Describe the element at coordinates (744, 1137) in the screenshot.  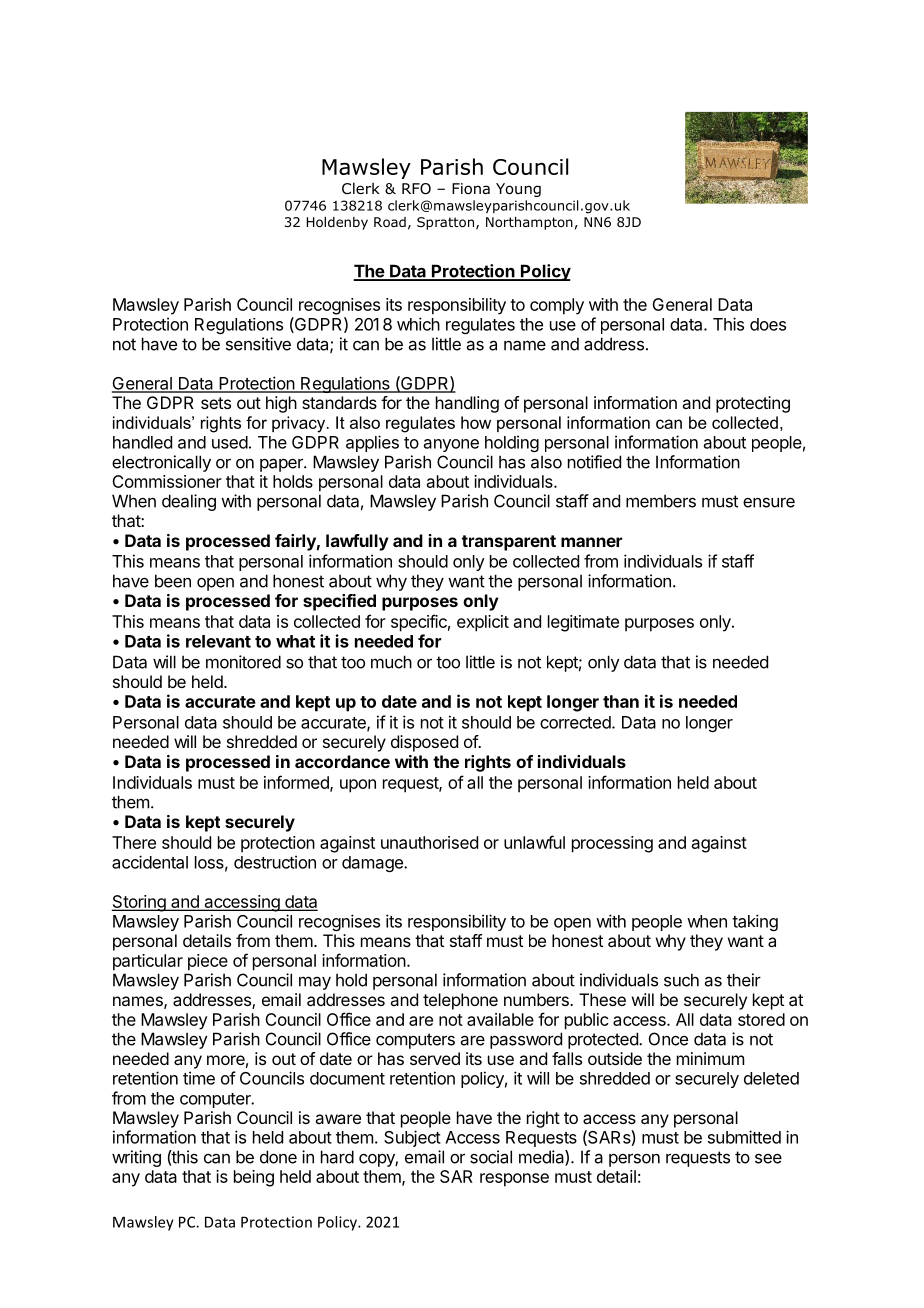
I see `submitted` at that location.
